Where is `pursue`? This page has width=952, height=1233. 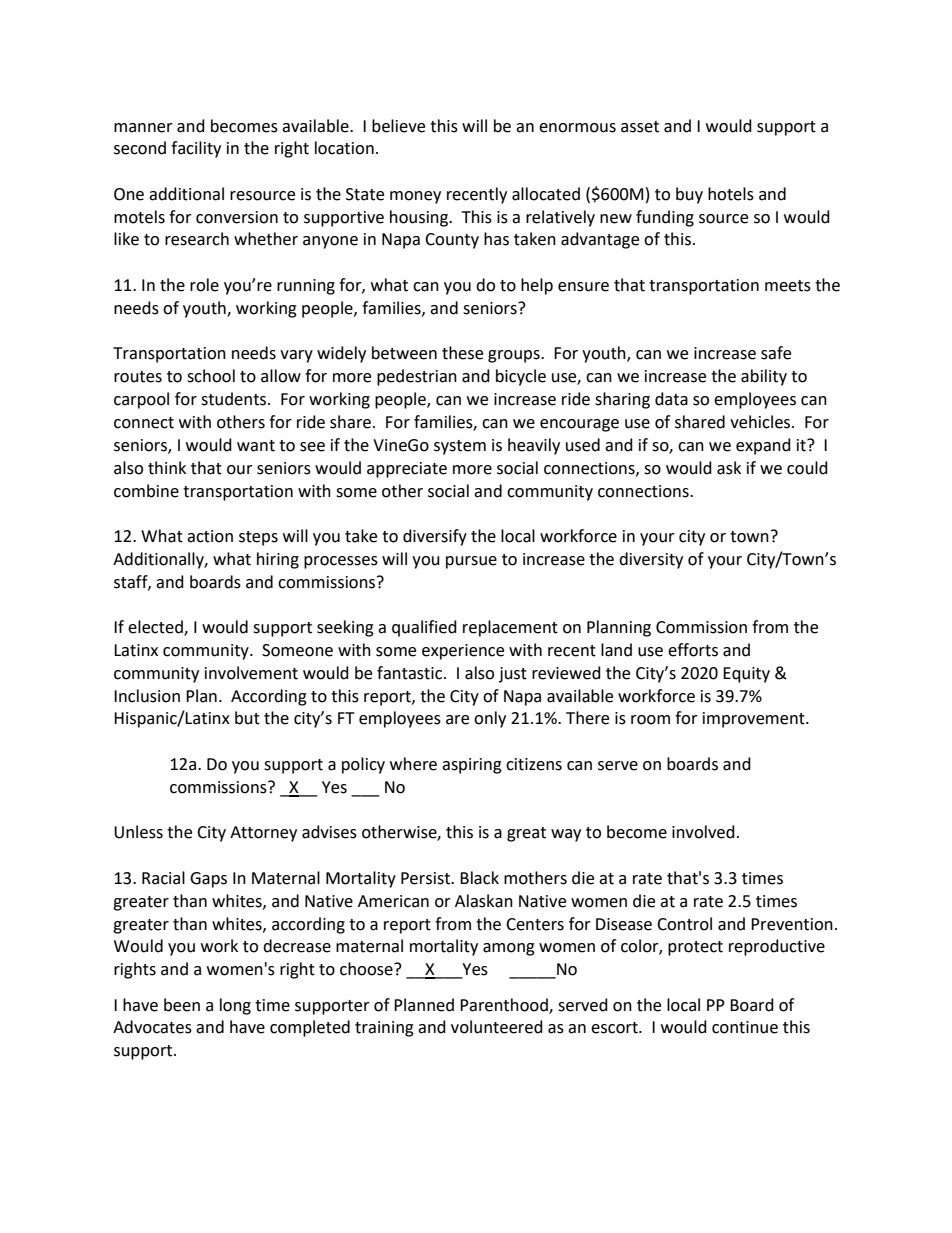 pursue is located at coordinates (471, 562).
